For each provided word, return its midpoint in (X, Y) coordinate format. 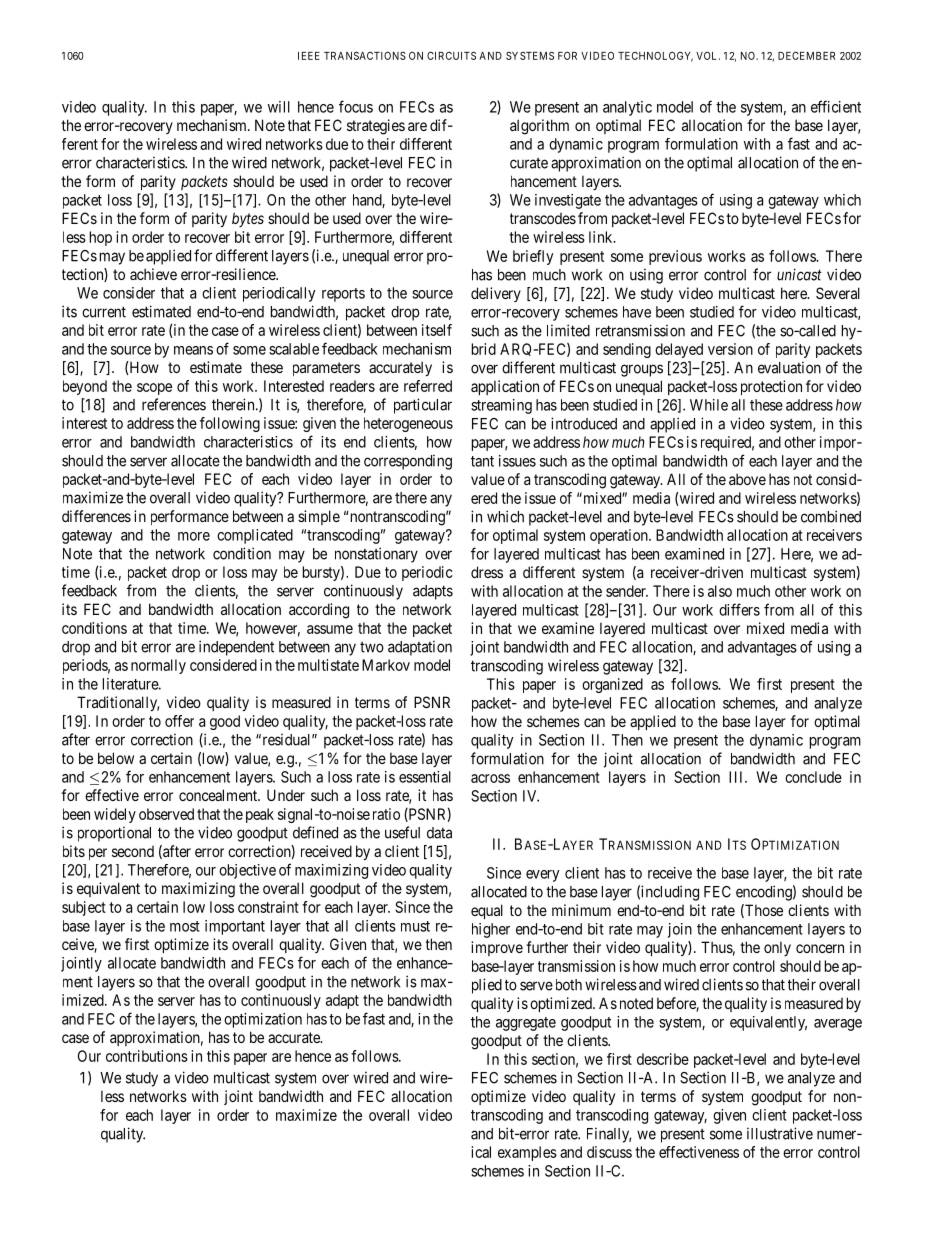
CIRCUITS (451, 55)
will (279, 107)
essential (425, 777)
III (737, 777)
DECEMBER (806, 56)
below (116, 758)
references (174, 404)
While (709, 405)
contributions (147, 1056)
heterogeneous (408, 424)
